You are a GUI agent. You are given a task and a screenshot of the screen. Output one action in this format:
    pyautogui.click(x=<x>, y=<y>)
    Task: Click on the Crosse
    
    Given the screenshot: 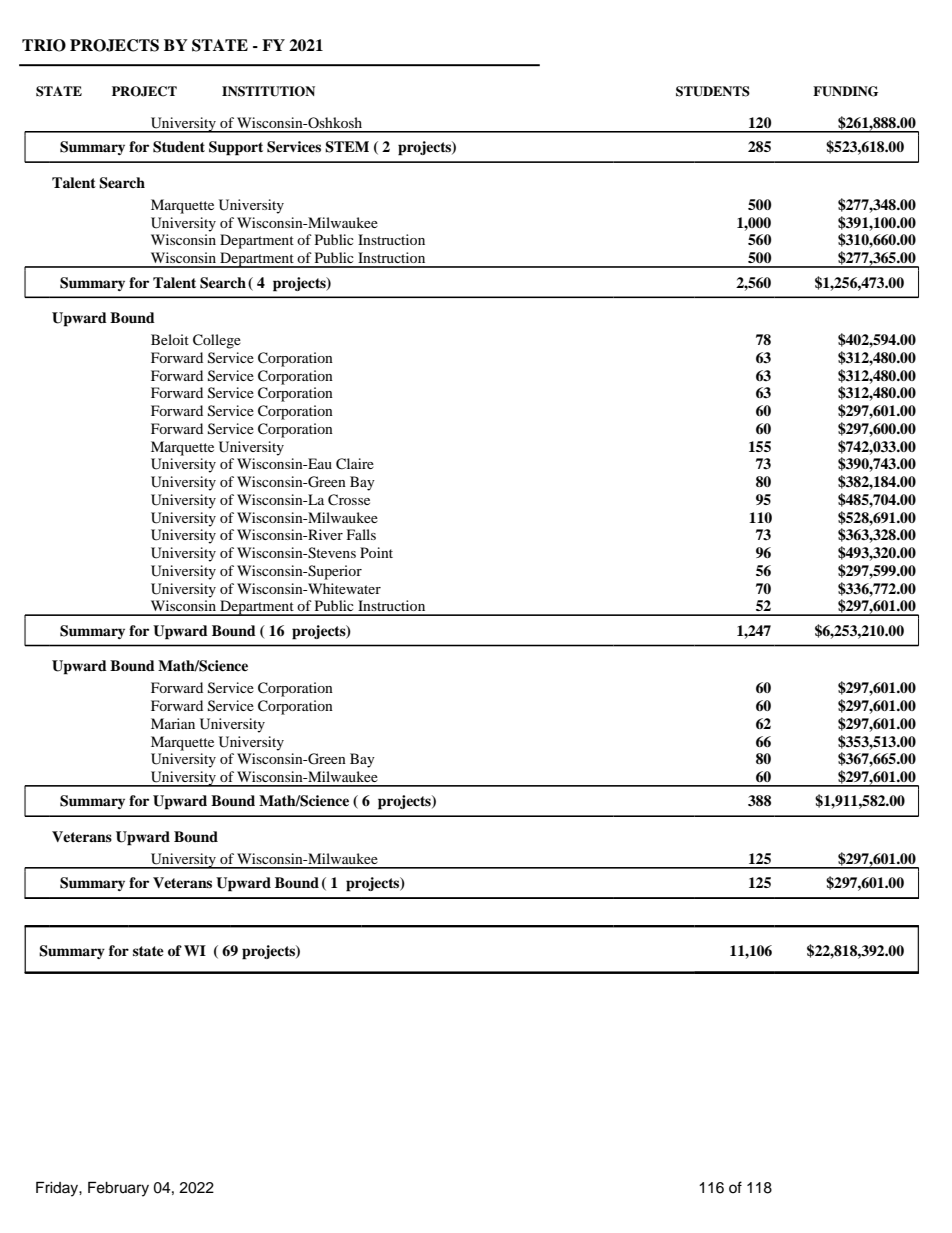 What is the action you would take?
    pyautogui.click(x=349, y=500)
